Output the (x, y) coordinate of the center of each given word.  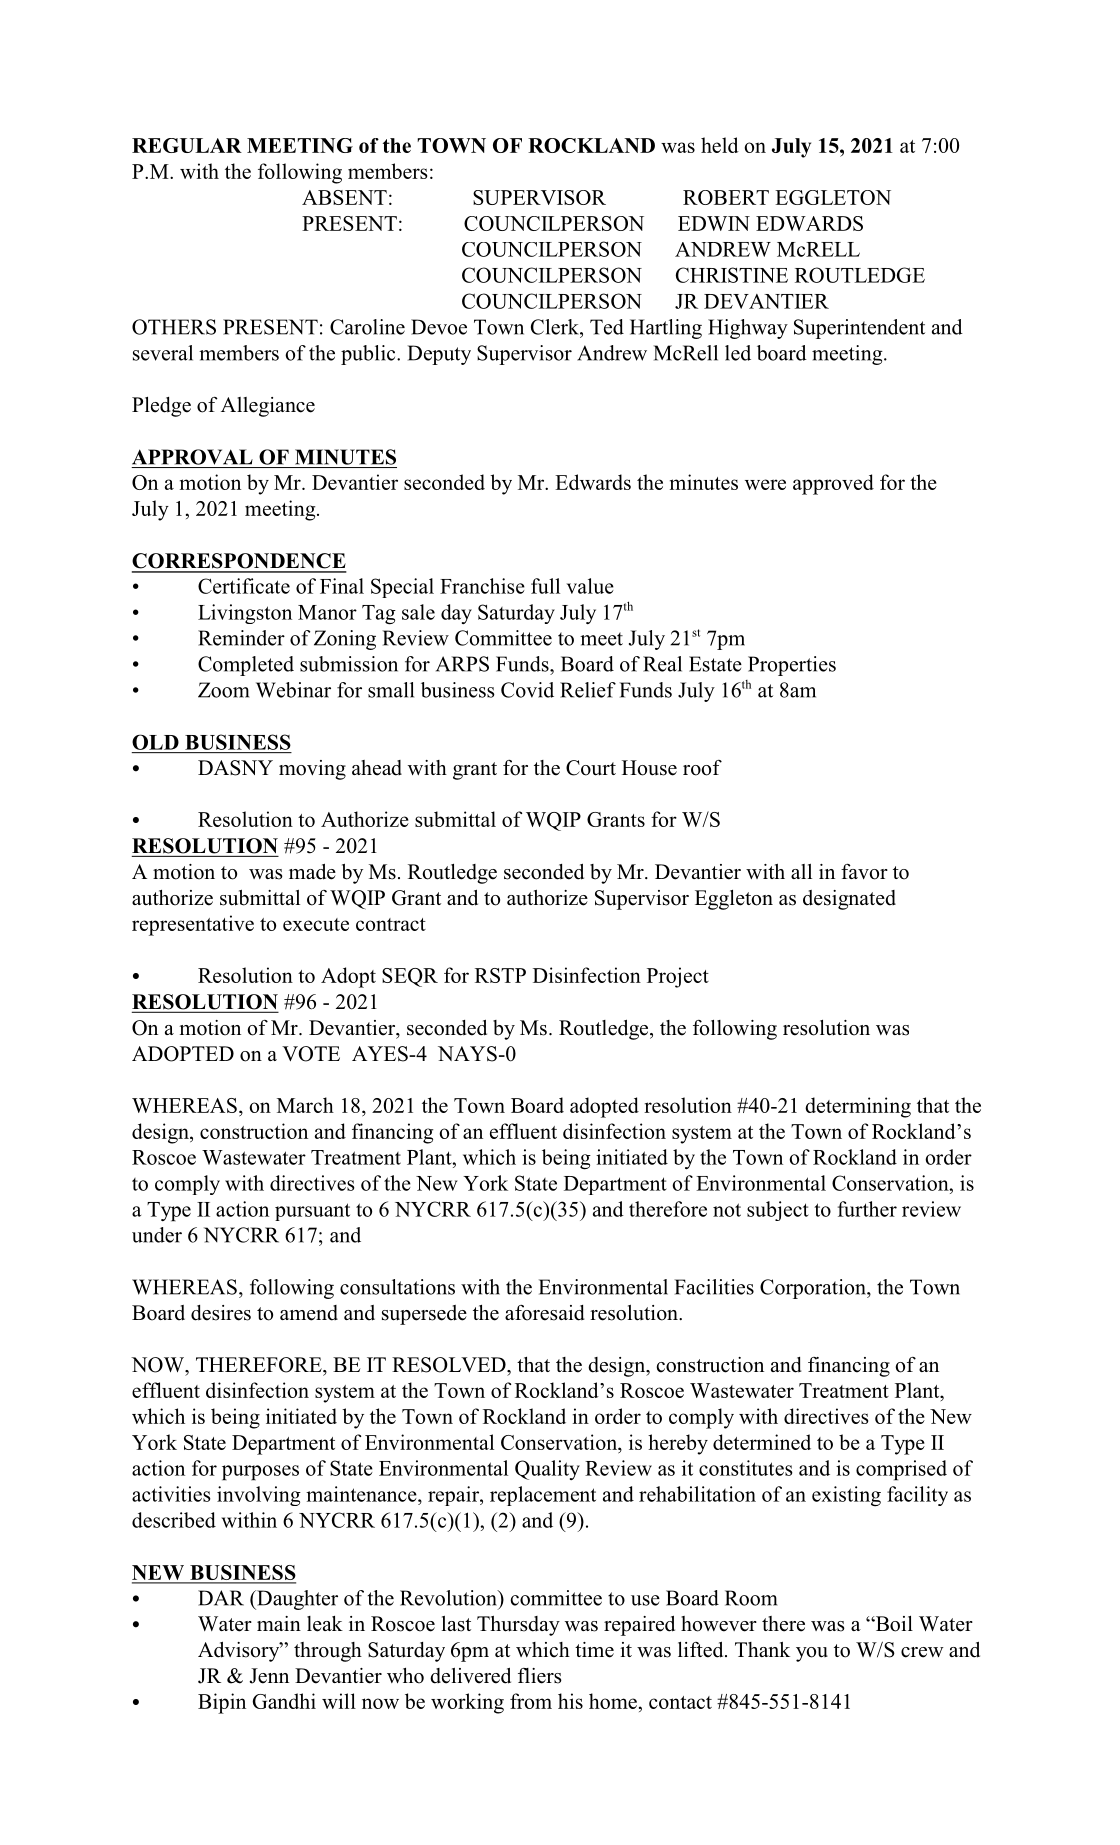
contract (391, 924)
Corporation (814, 1289)
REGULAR (187, 145)
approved (833, 484)
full (545, 586)
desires (221, 1313)
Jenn (269, 1676)
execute (316, 924)
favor (864, 872)
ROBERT (726, 197)
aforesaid (545, 1313)
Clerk (556, 327)
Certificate (244, 586)
